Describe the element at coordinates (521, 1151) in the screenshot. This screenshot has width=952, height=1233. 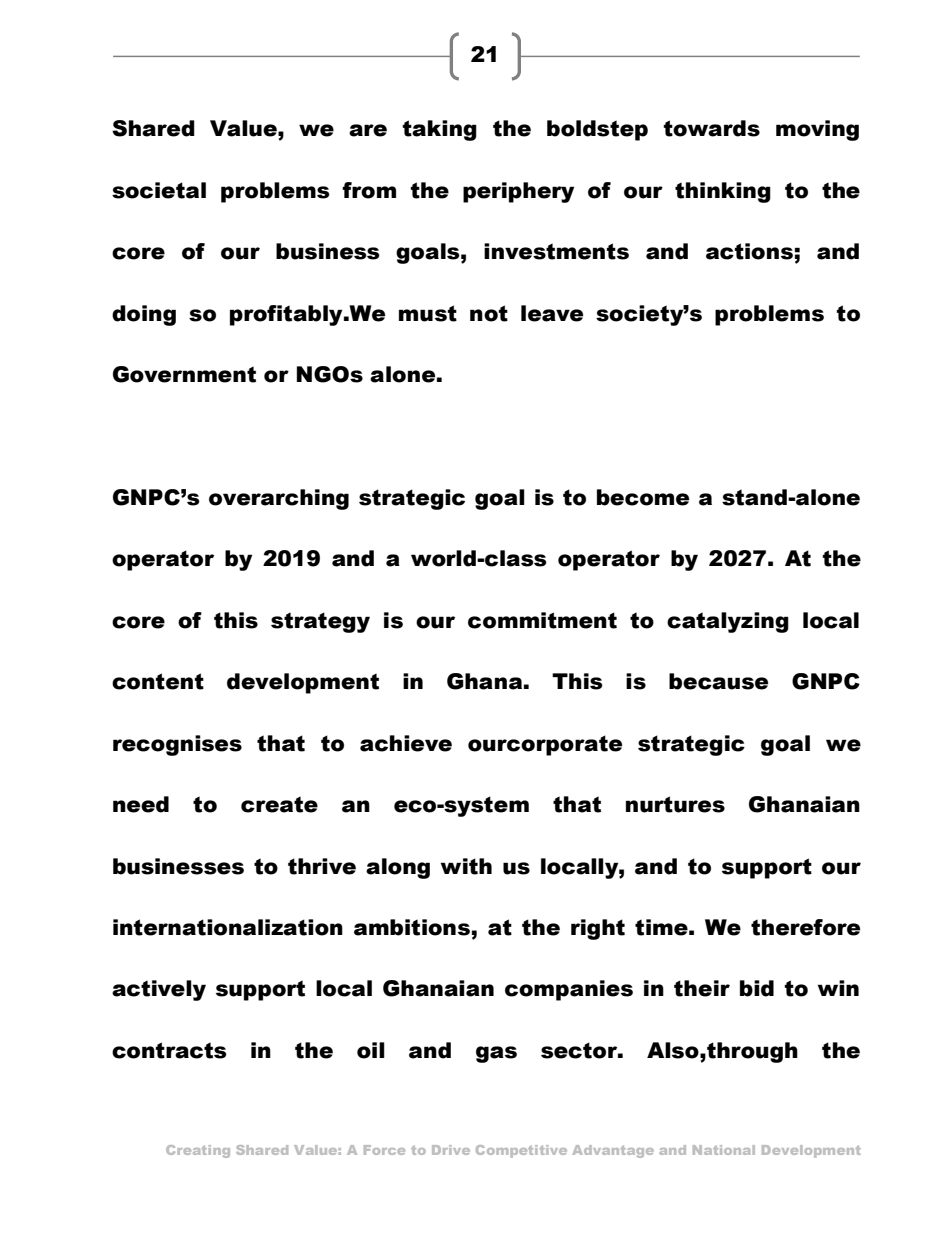
I see `Competitive` at that location.
